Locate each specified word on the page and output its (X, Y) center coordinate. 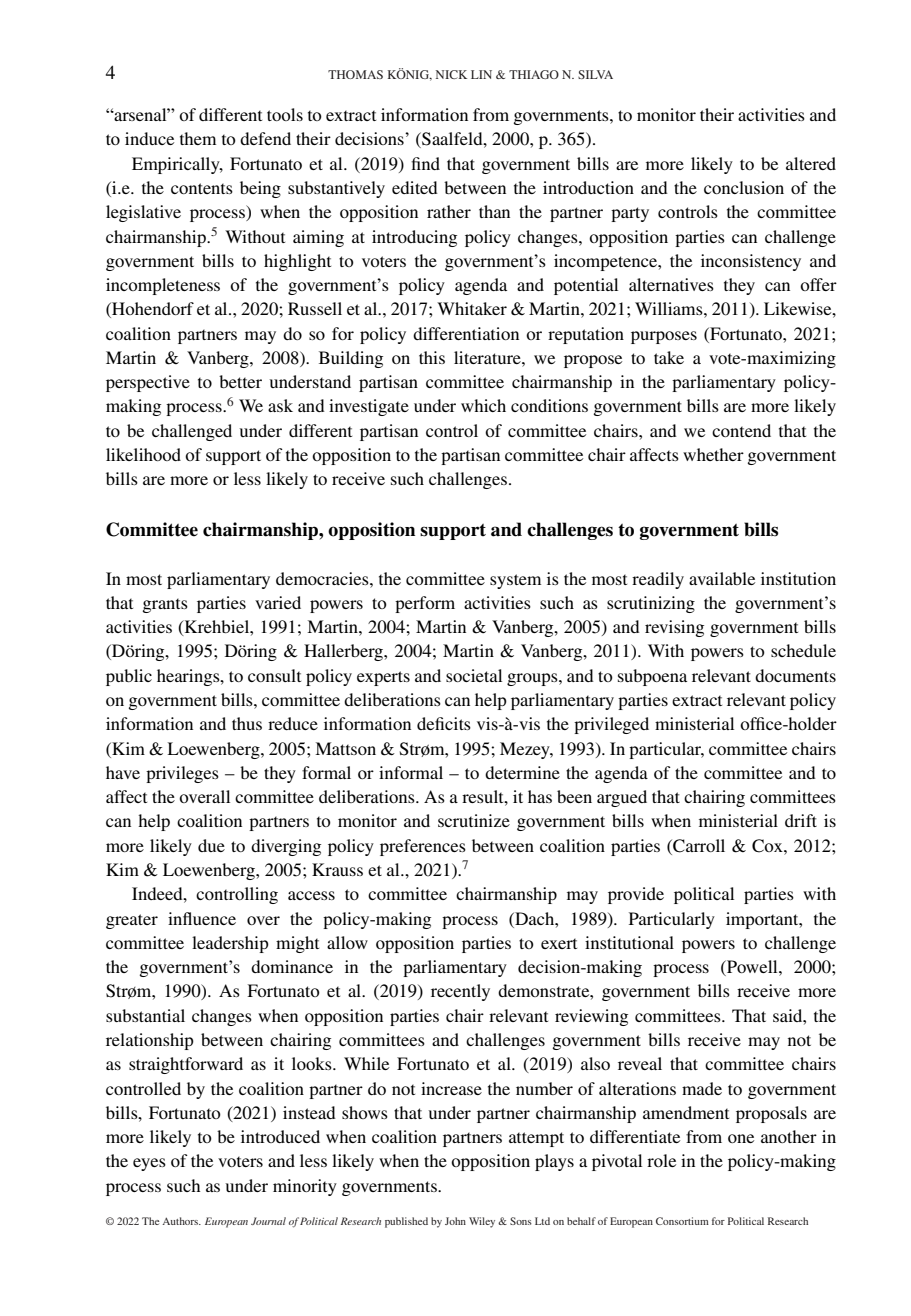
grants (165, 605)
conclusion (744, 187)
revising (674, 628)
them (198, 138)
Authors (181, 1221)
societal (474, 675)
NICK (451, 74)
